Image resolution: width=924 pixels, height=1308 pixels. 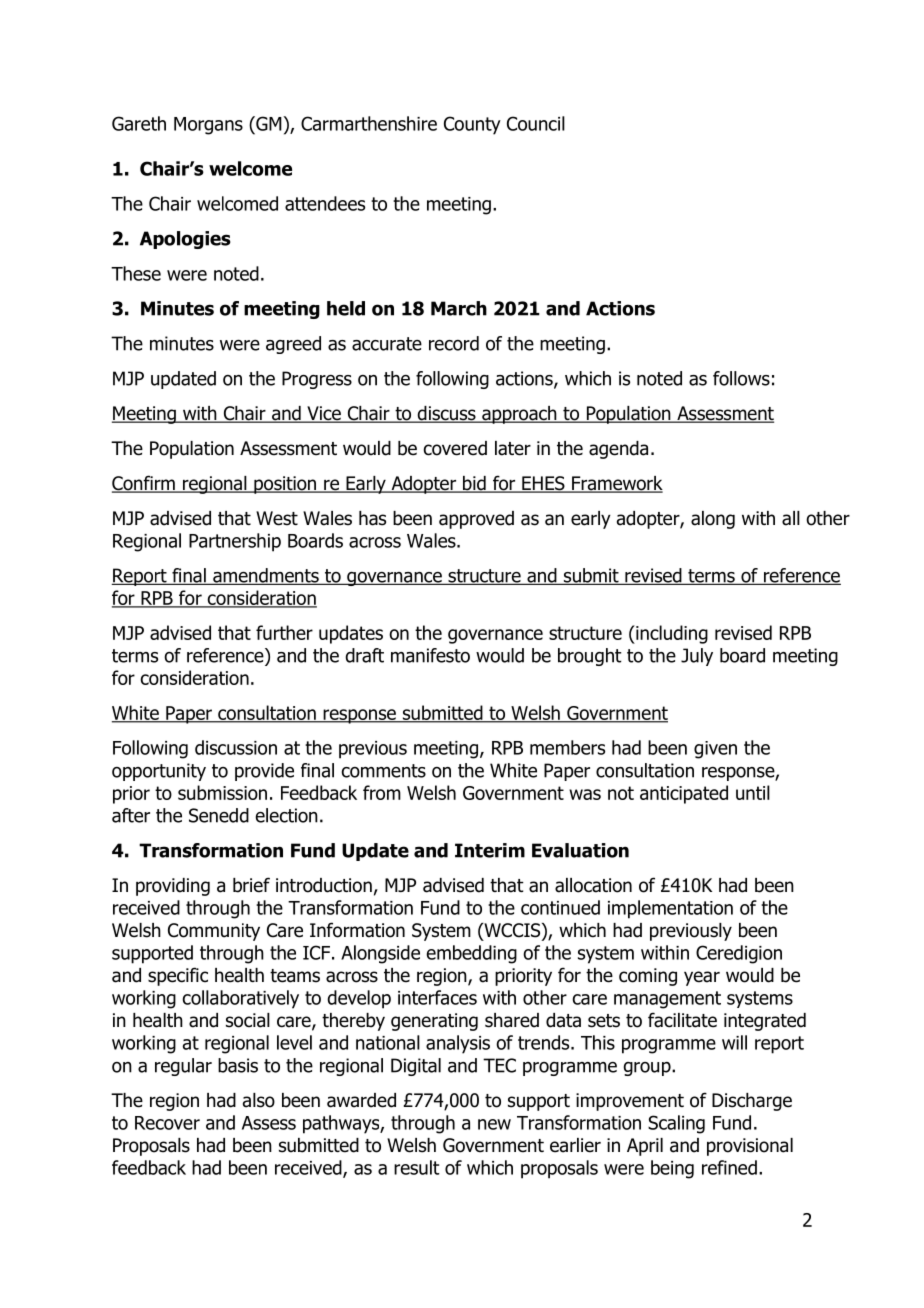 What do you see at coordinates (697, 657) in the document?
I see `July` at bounding box center [697, 657].
